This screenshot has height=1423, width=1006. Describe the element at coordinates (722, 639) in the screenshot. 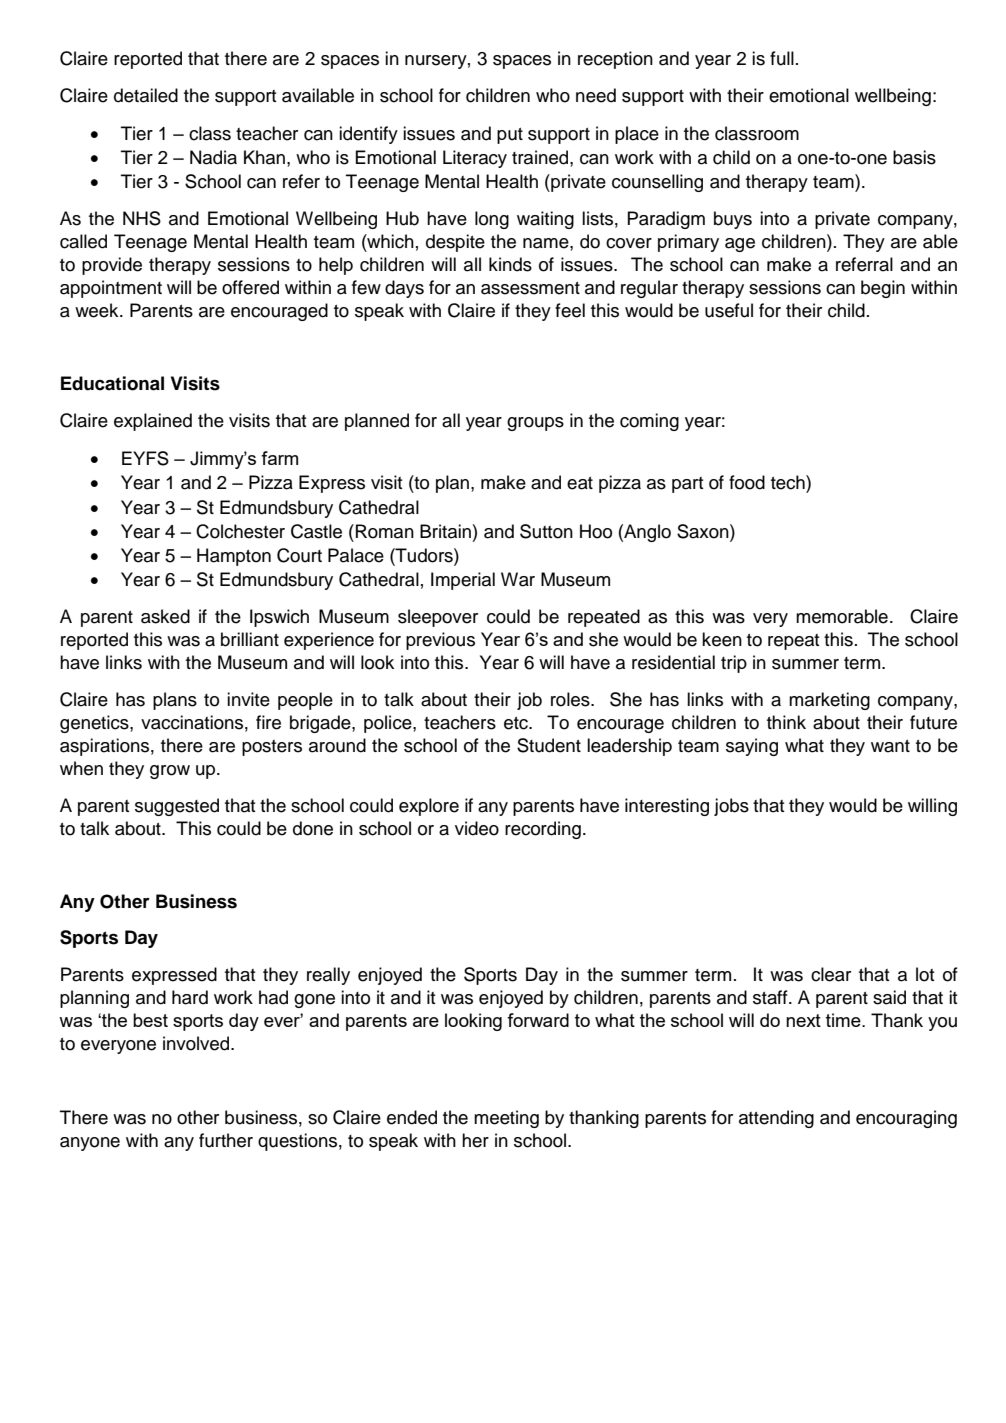

I see `keen` at that location.
